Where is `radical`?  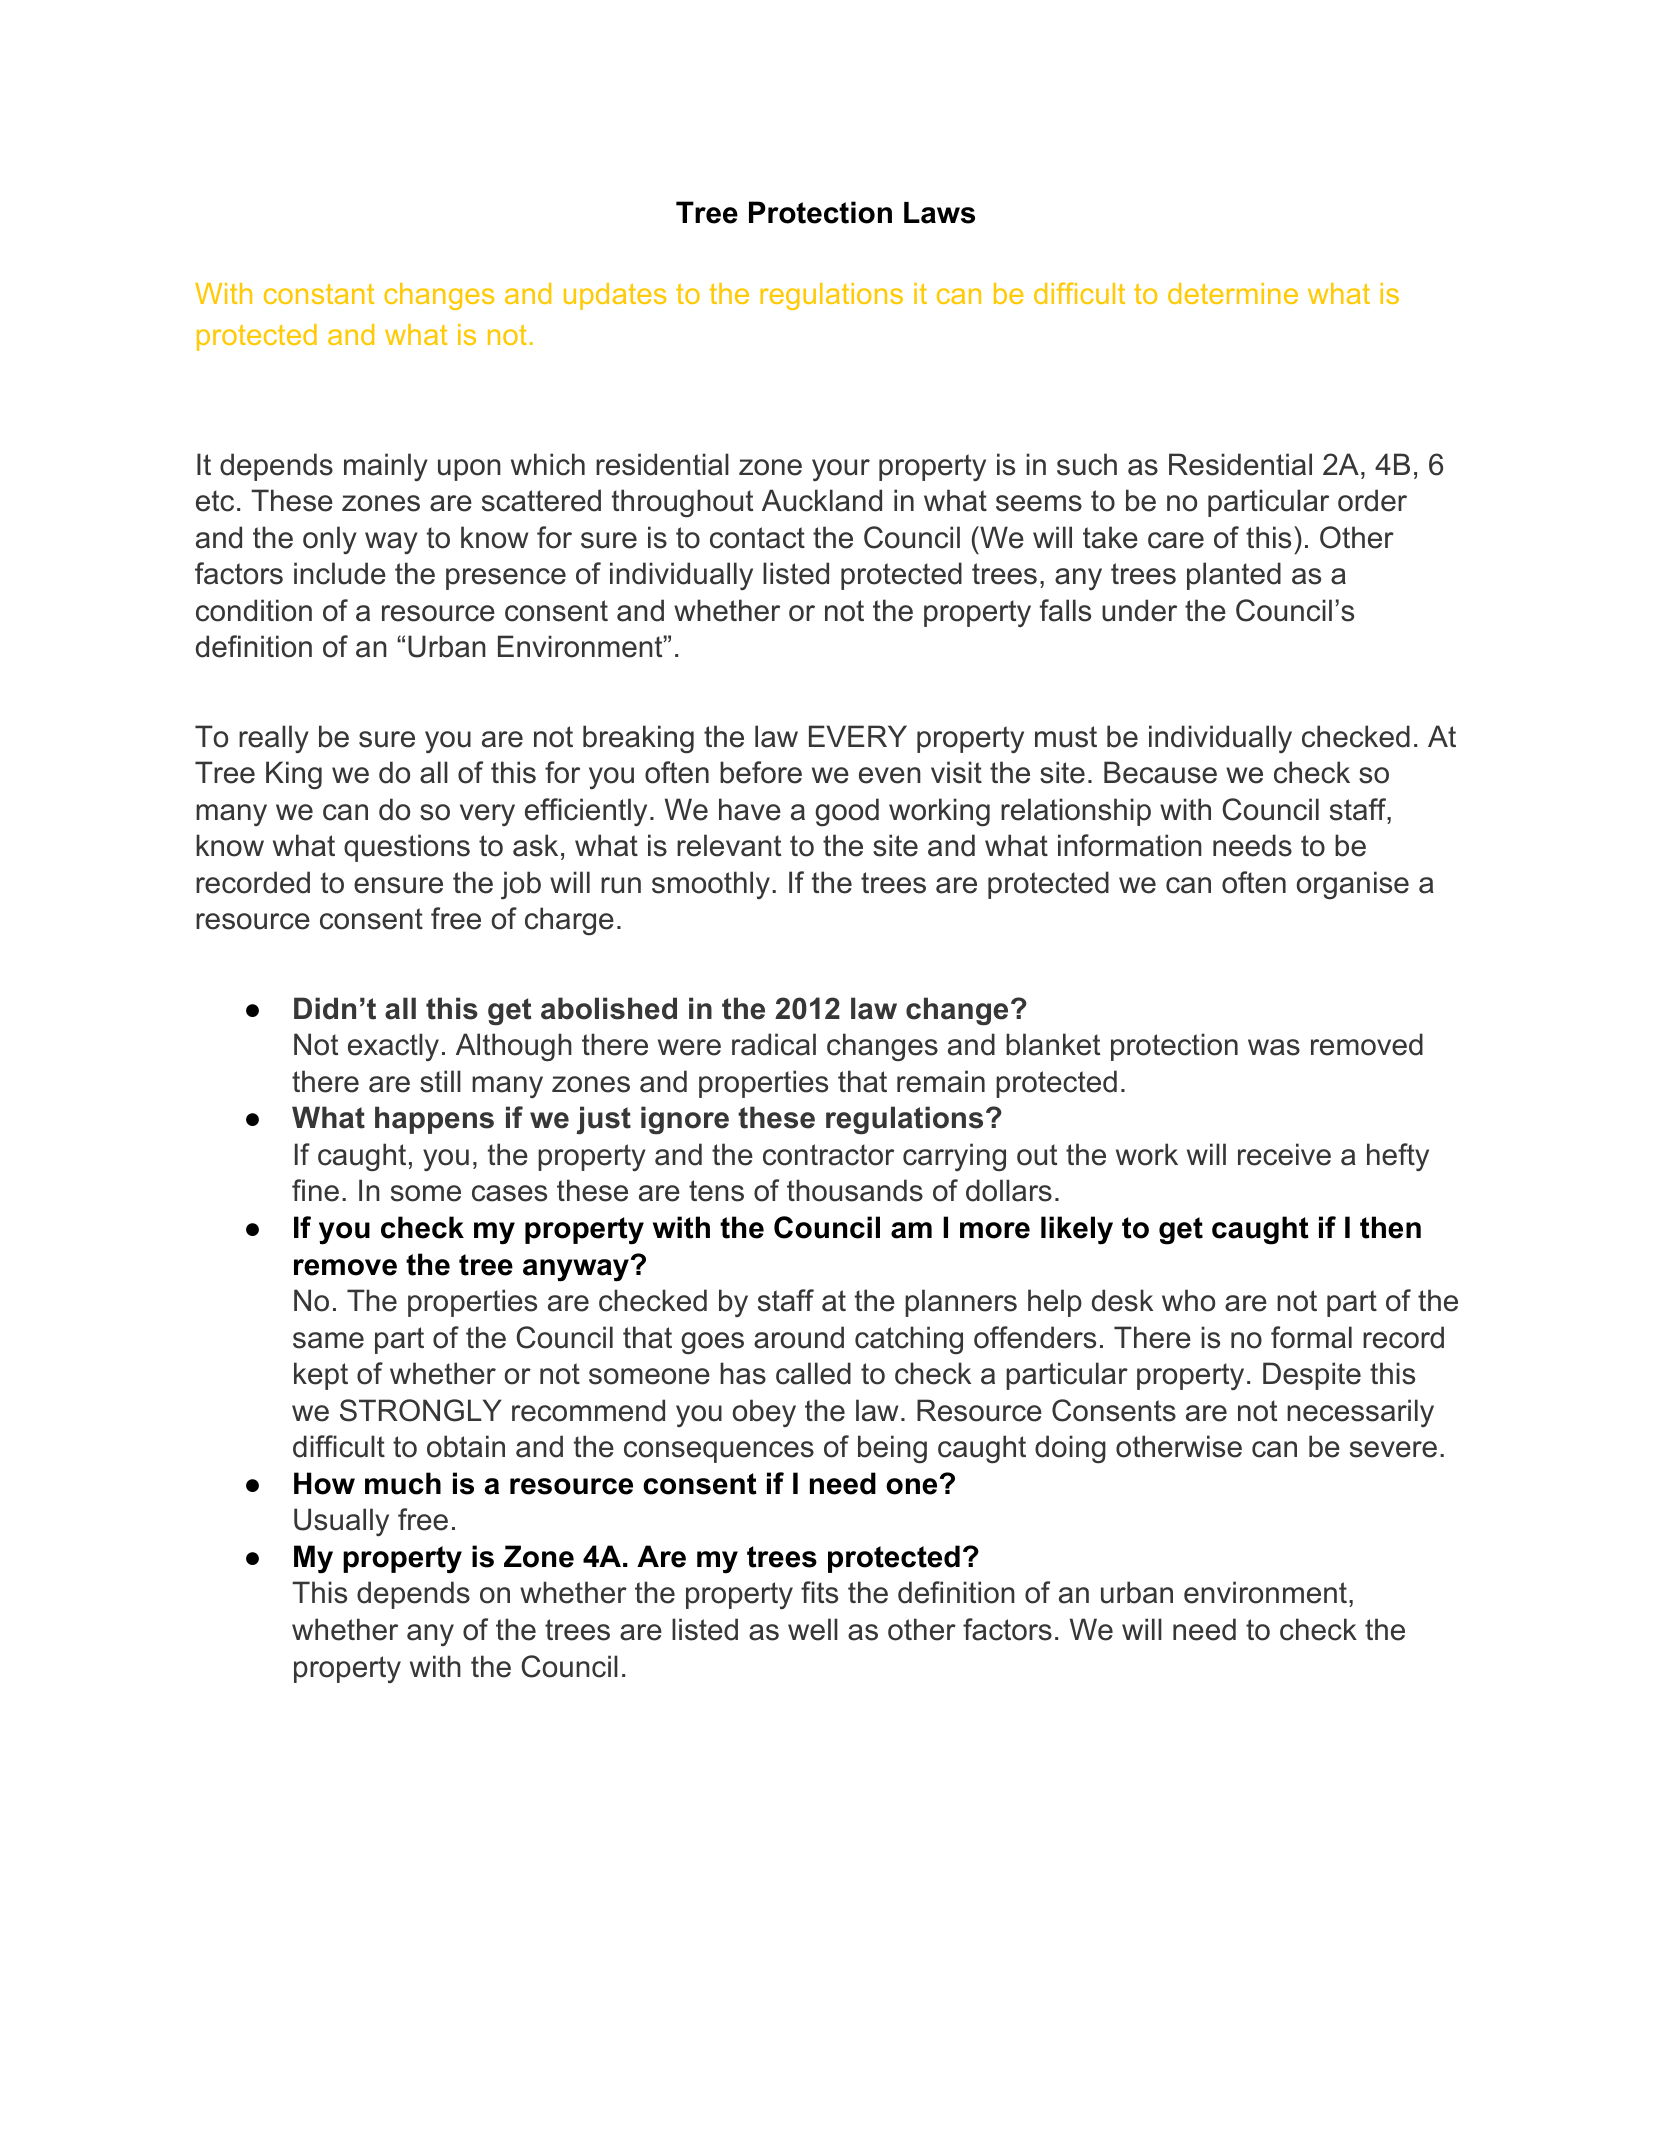
radical is located at coordinates (774, 1044).
